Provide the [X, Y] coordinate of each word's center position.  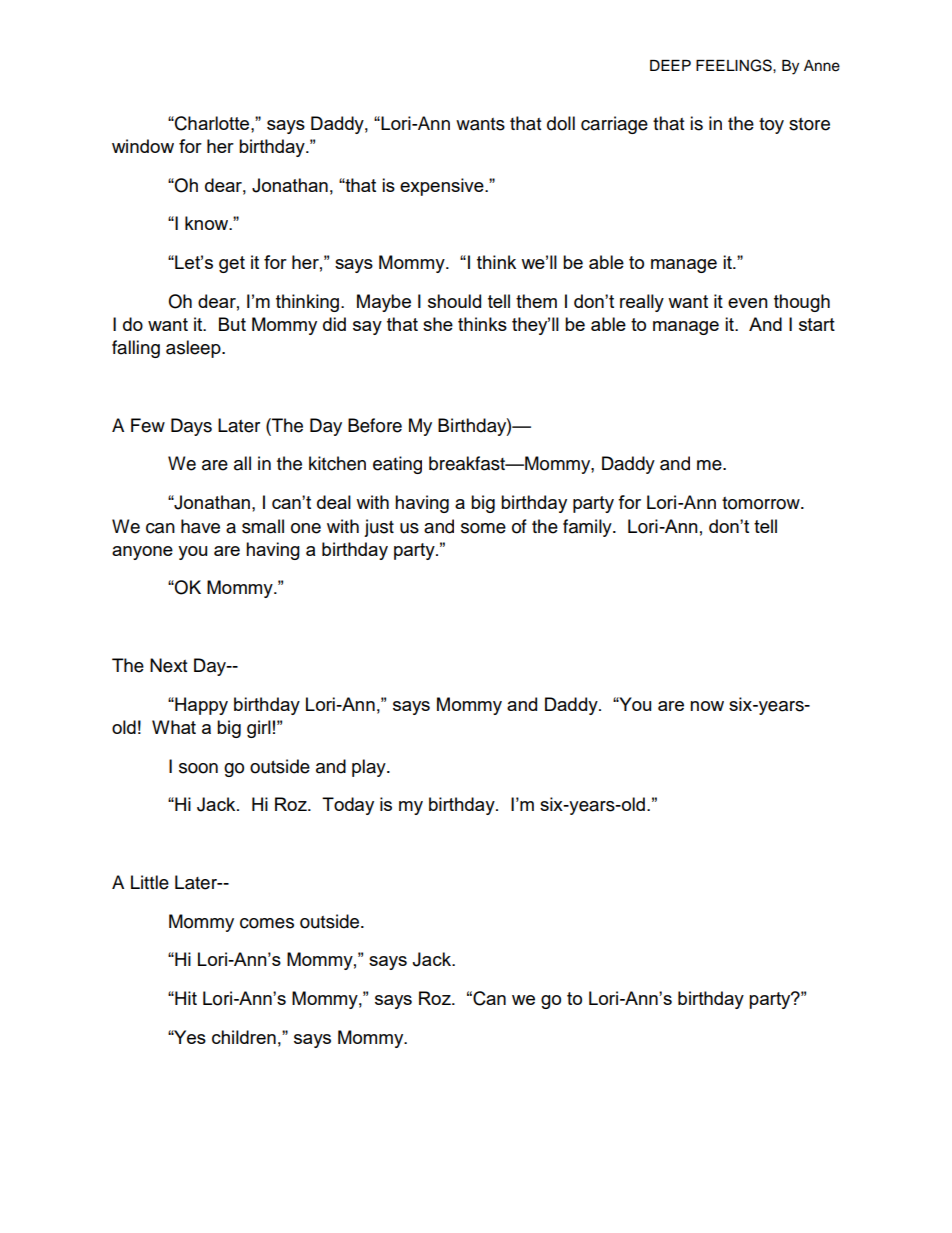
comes [267, 923]
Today [348, 806]
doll [561, 123]
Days [191, 427]
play [370, 768]
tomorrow [762, 503]
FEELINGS [735, 65]
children [244, 1037]
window [143, 146]
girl [259, 729]
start [817, 324]
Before [375, 425]
